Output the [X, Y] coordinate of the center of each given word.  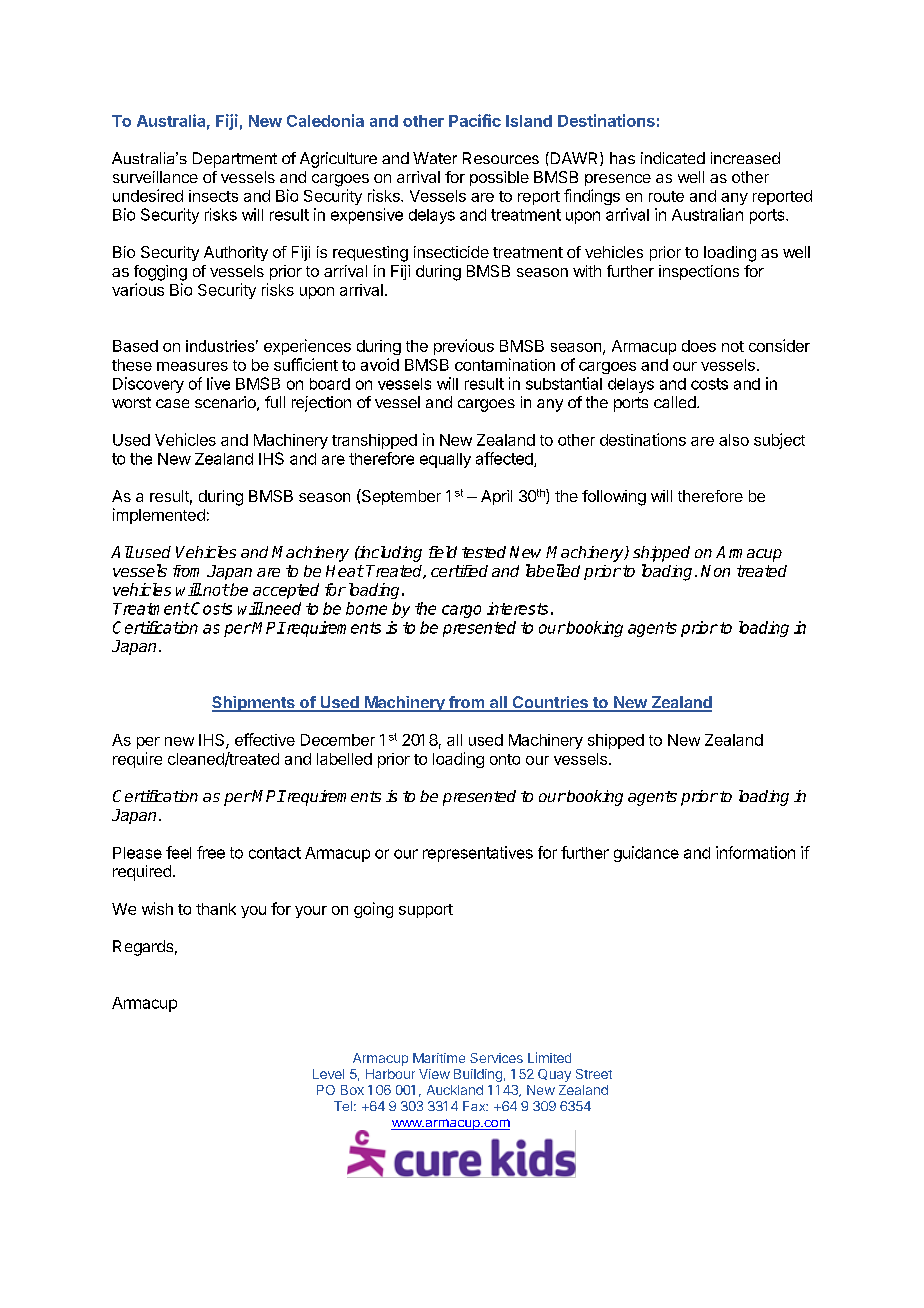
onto [505, 759]
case [172, 403]
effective [265, 739]
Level [328, 1074]
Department [235, 160]
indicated [673, 158]
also [734, 440]
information [755, 852]
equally [445, 460]
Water [435, 158]
